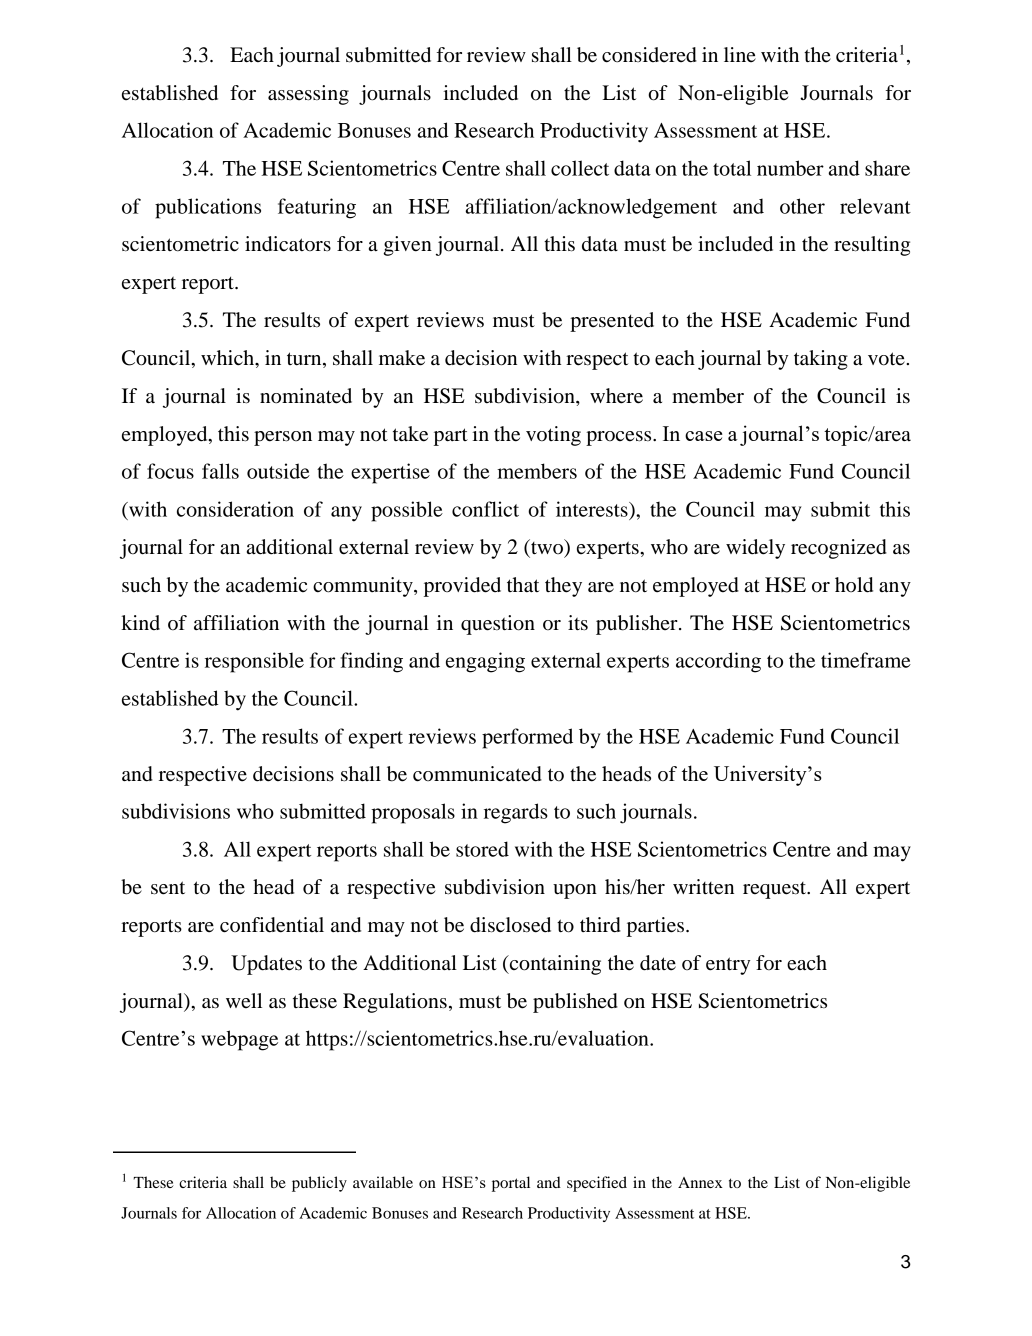  What do you see at coordinates (580, 168) in the screenshot?
I see `collect` at bounding box center [580, 168].
